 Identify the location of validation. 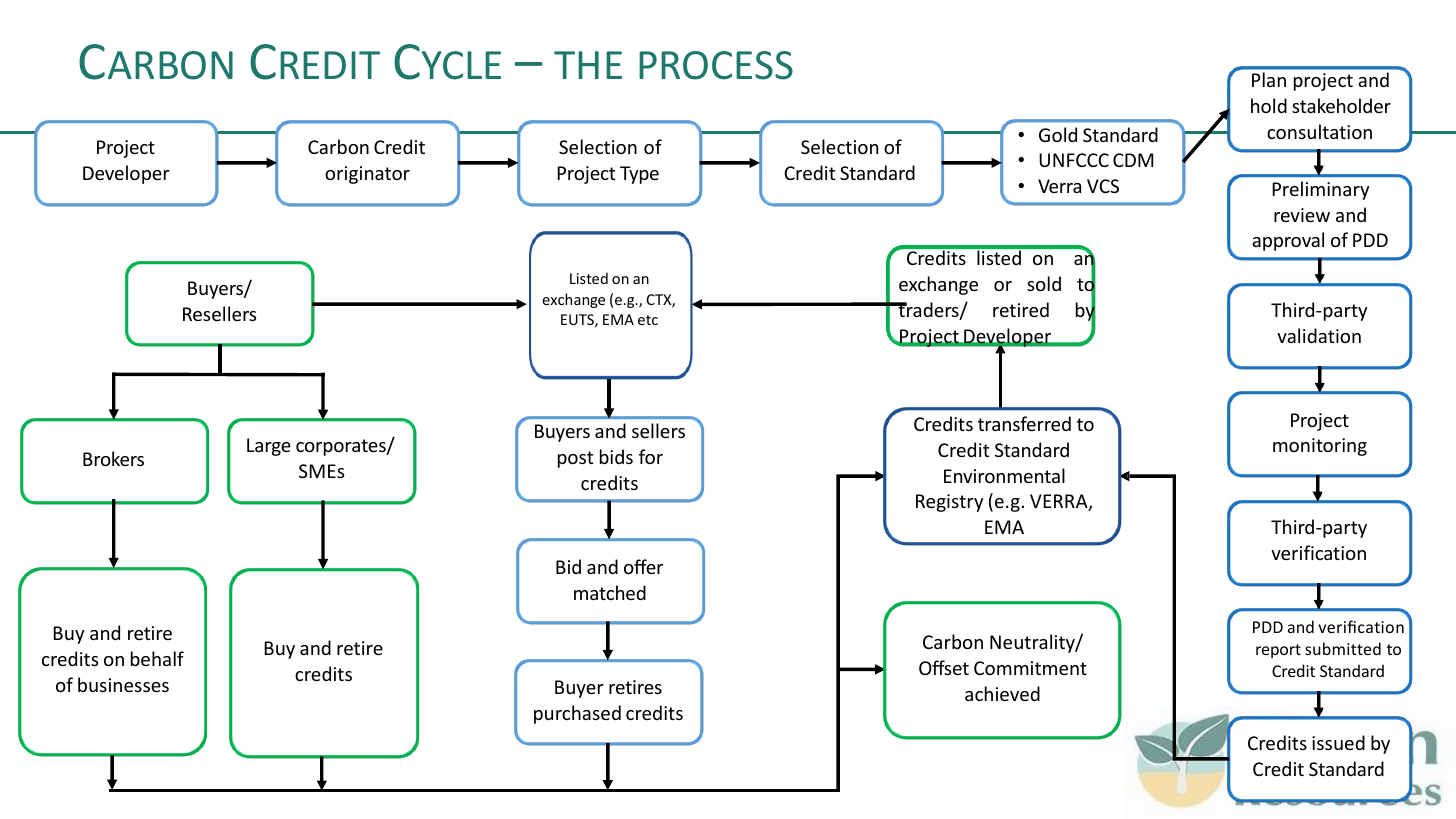
(1319, 335).
